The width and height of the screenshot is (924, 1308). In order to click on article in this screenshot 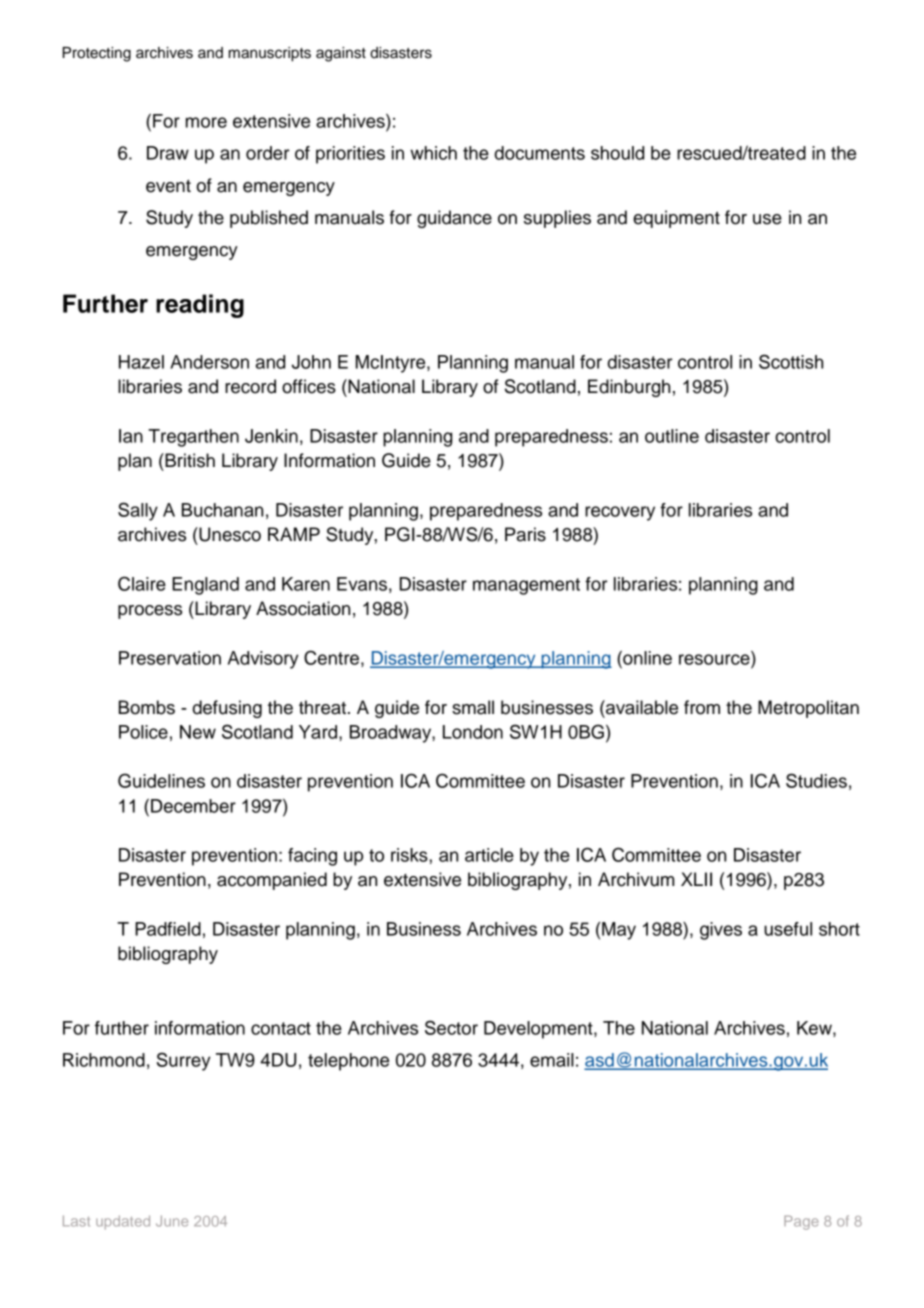, I will do `click(489, 855)`.
